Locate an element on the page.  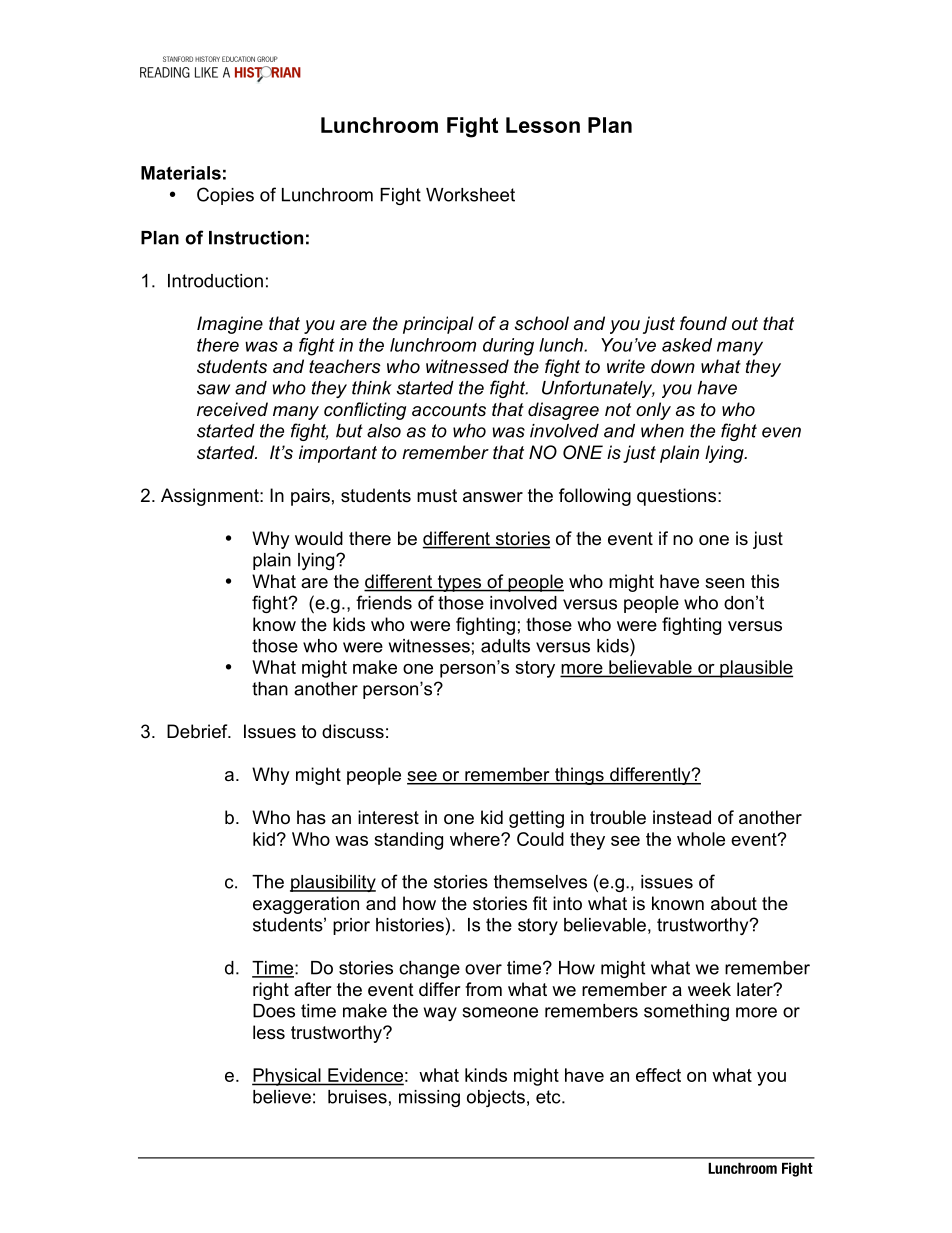
found is located at coordinates (703, 323).
